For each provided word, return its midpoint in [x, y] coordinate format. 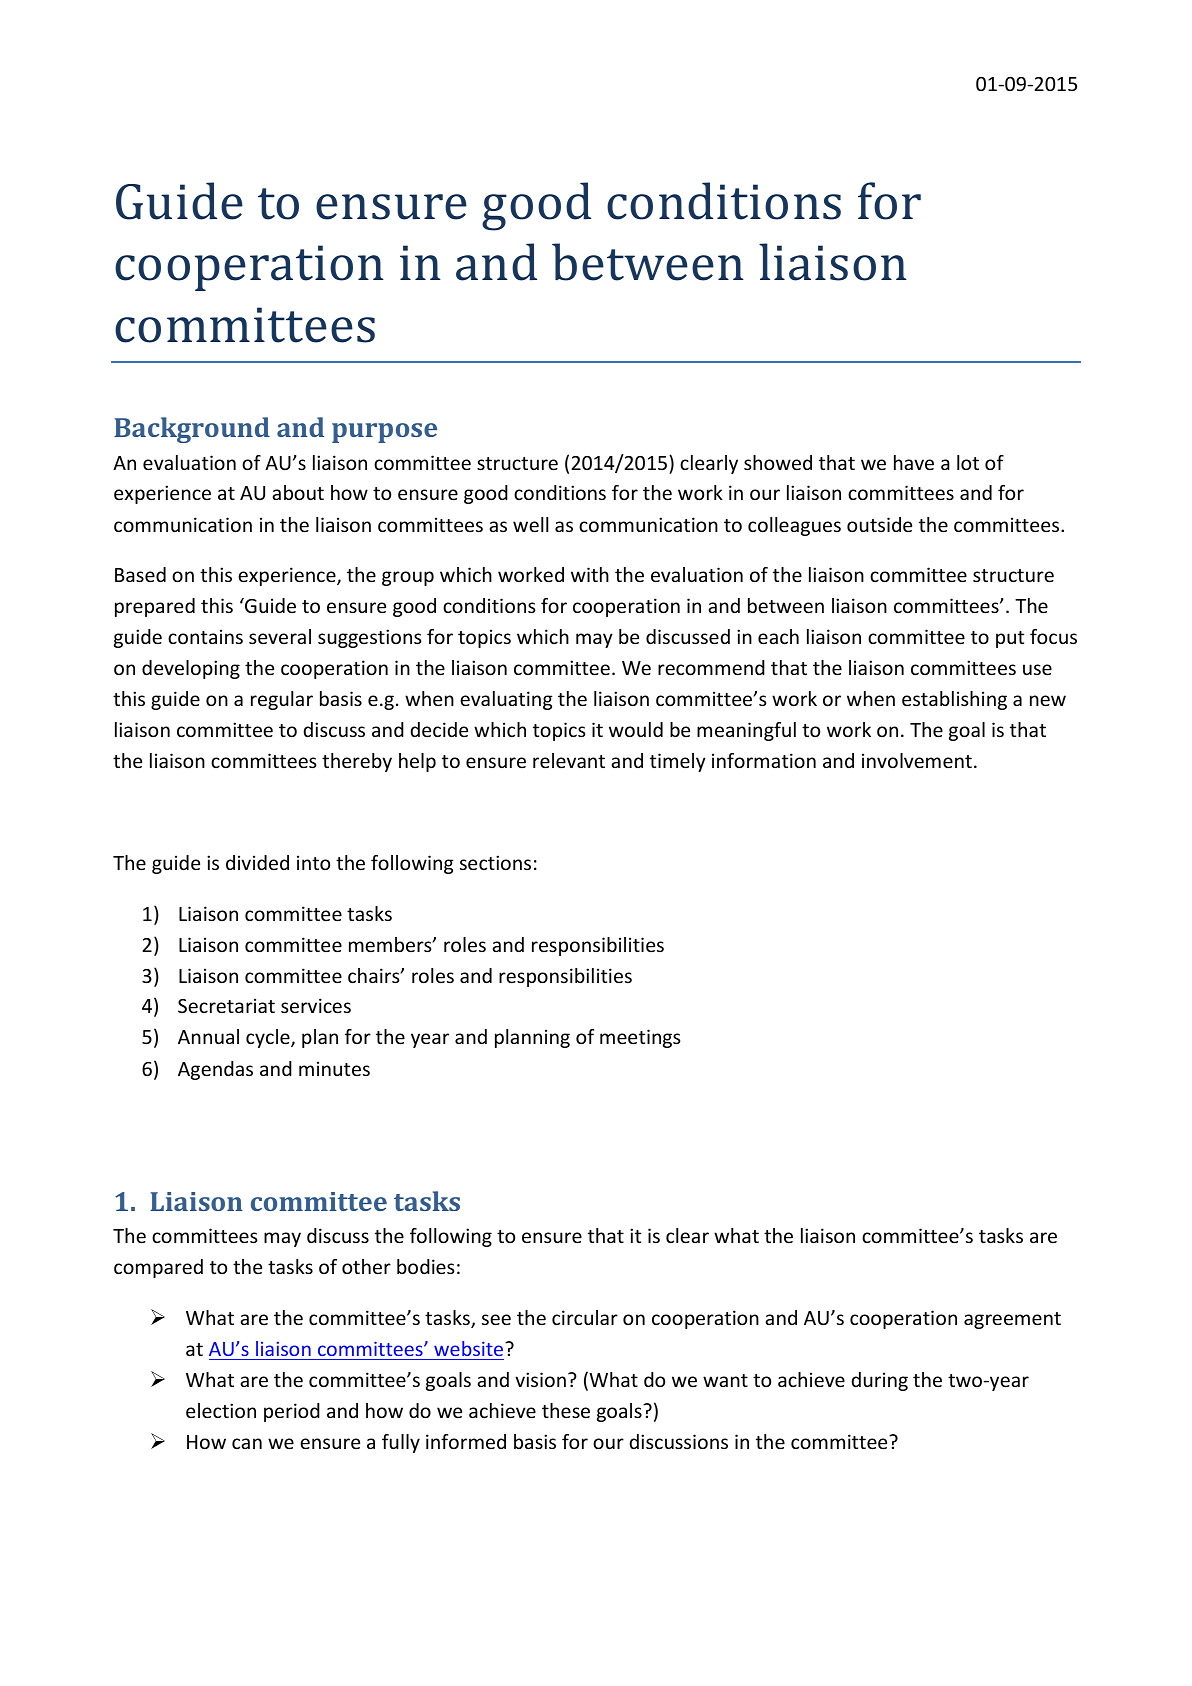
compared [158, 1268]
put [1010, 639]
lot [968, 462]
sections [495, 862]
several [280, 636]
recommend [711, 667]
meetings [640, 1038]
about [298, 492]
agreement [1012, 1320]
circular [585, 1317]
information [764, 760]
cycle [269, 1038]
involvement [917, 760]
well [530, 524]
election [221, 1410]
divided [257, 862]
